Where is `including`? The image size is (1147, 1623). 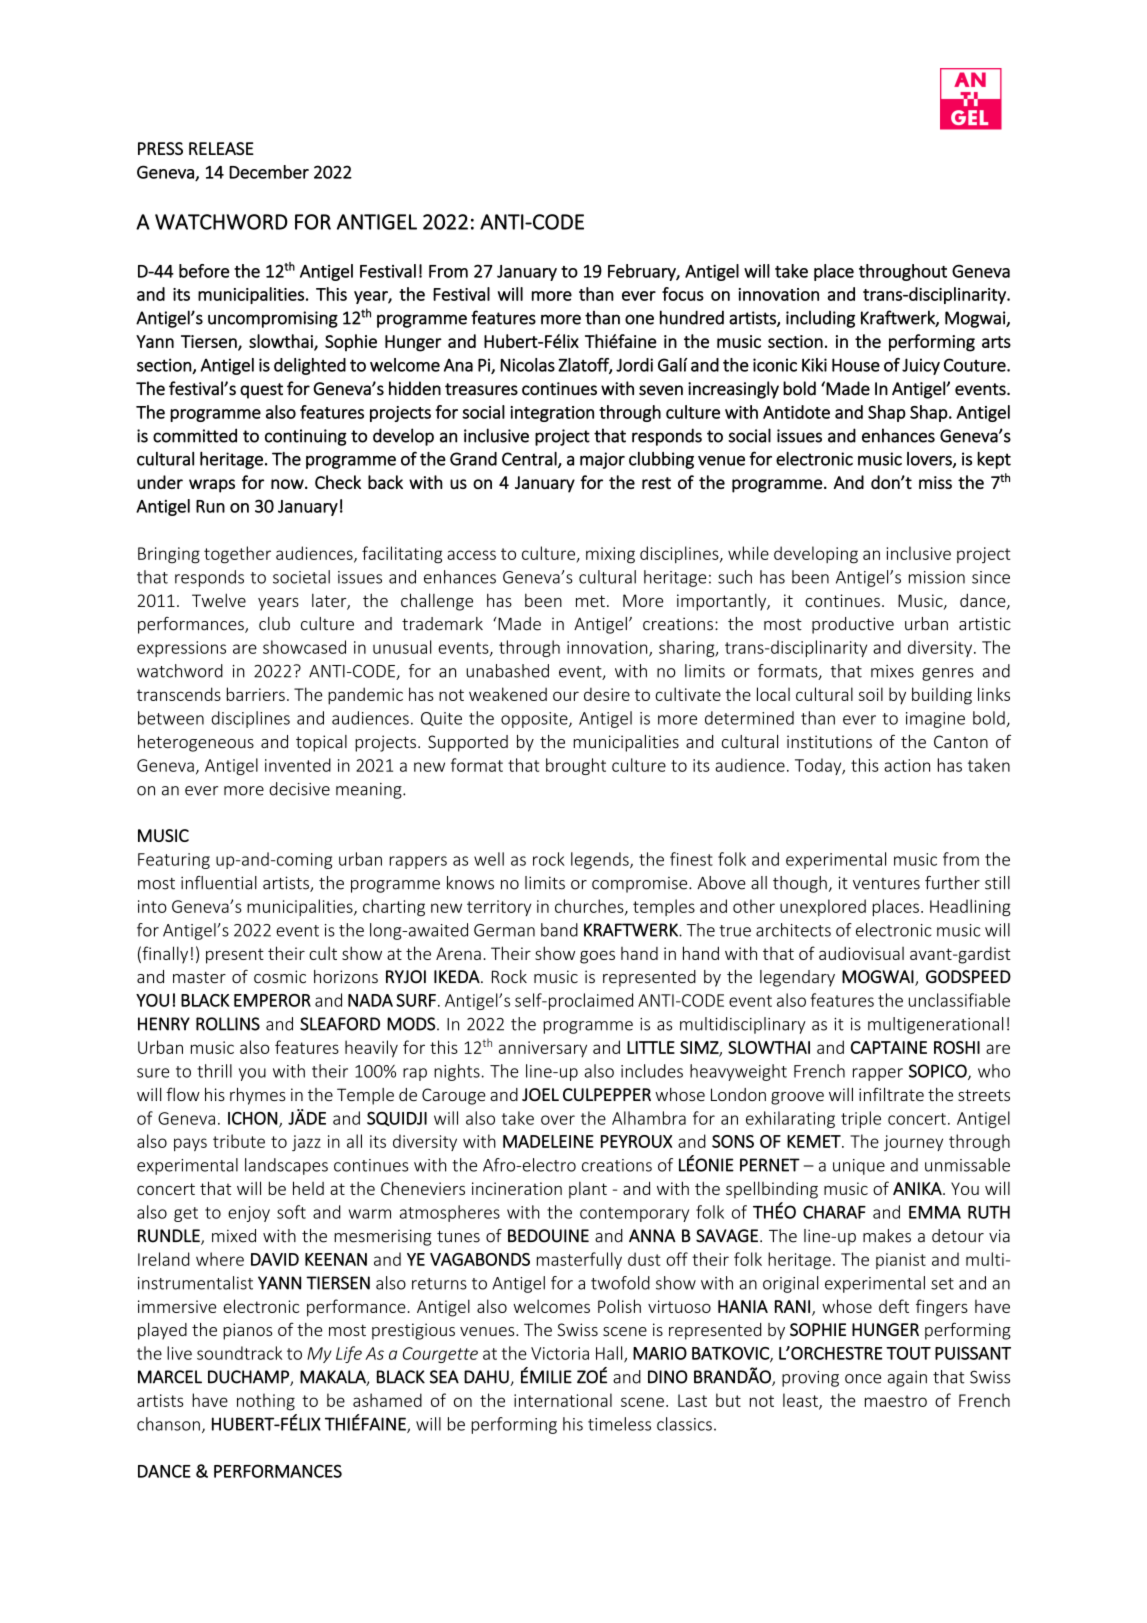
including is located at coordinates (820, 319).
